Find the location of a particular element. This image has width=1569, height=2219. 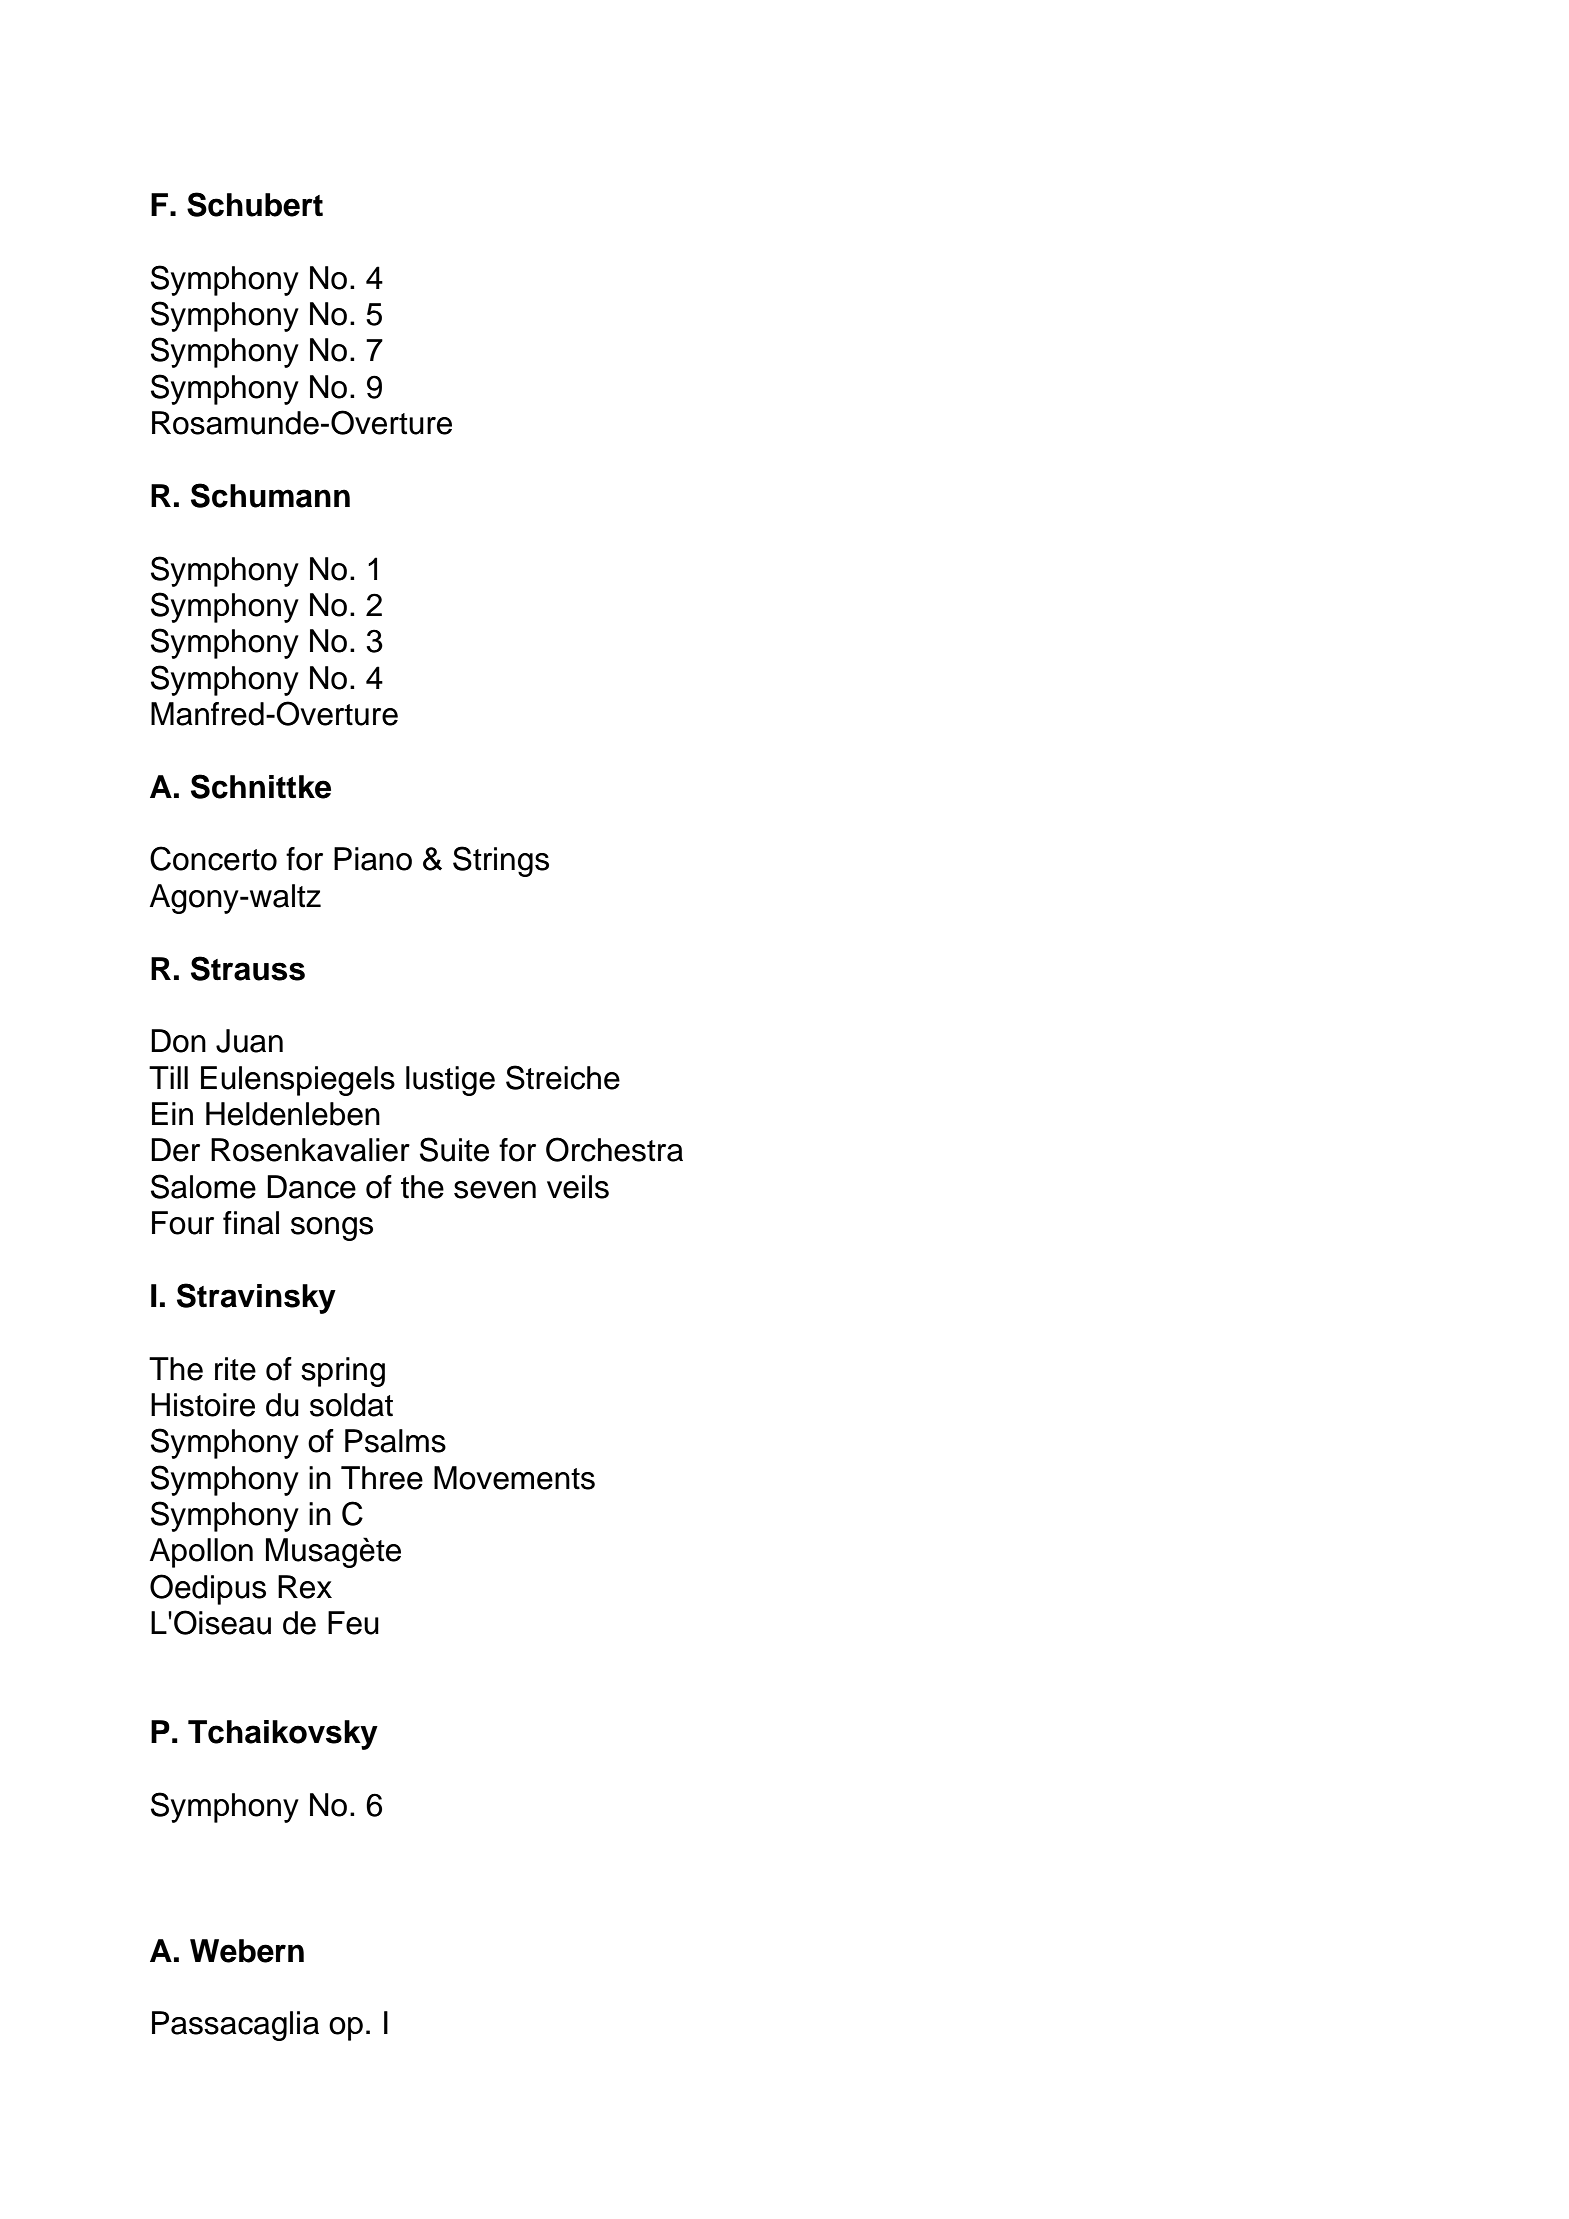

Salome is located at coordinates (203, 1186).
